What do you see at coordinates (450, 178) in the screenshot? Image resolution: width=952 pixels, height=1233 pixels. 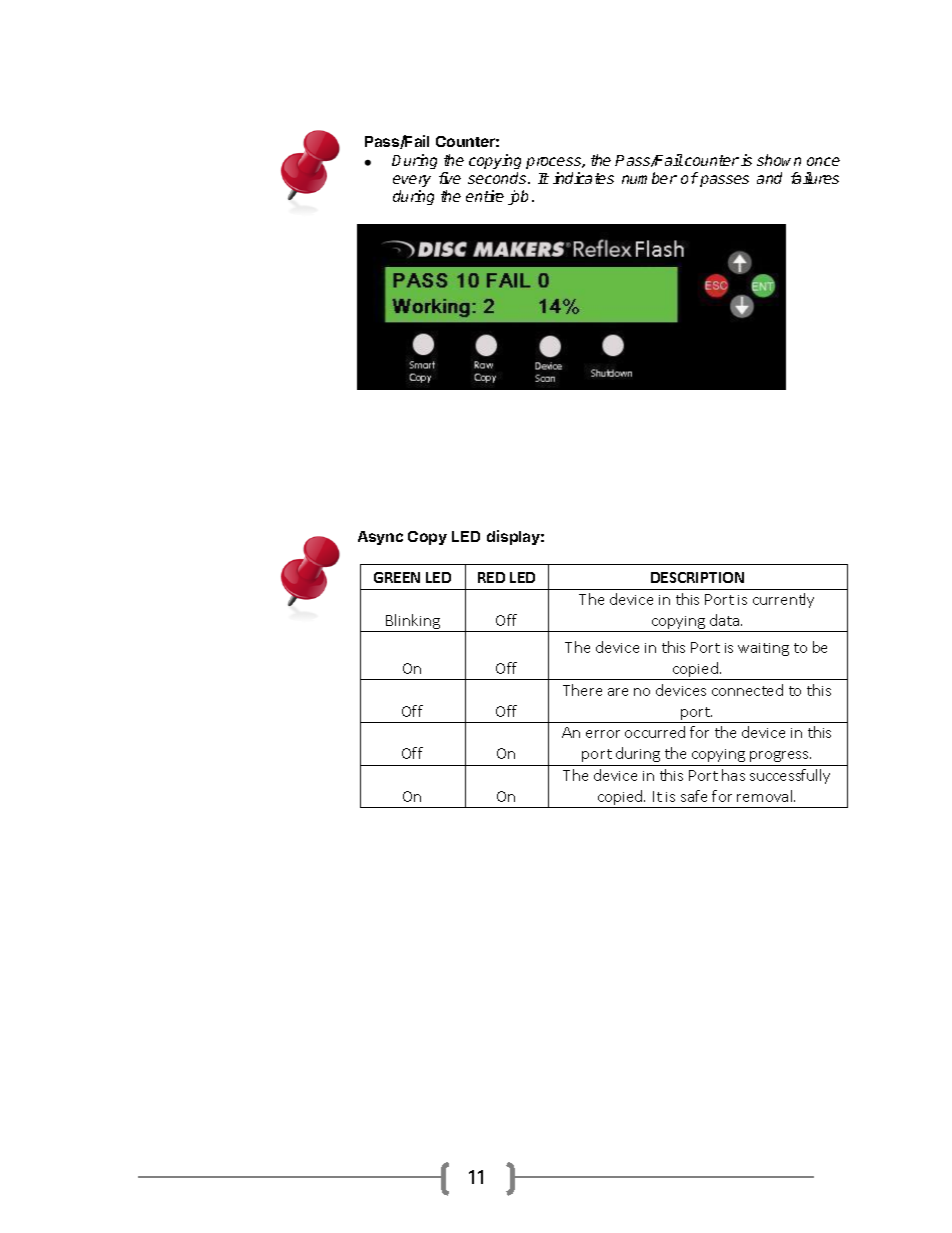 I see `five` at bounding box center [450, 178].
